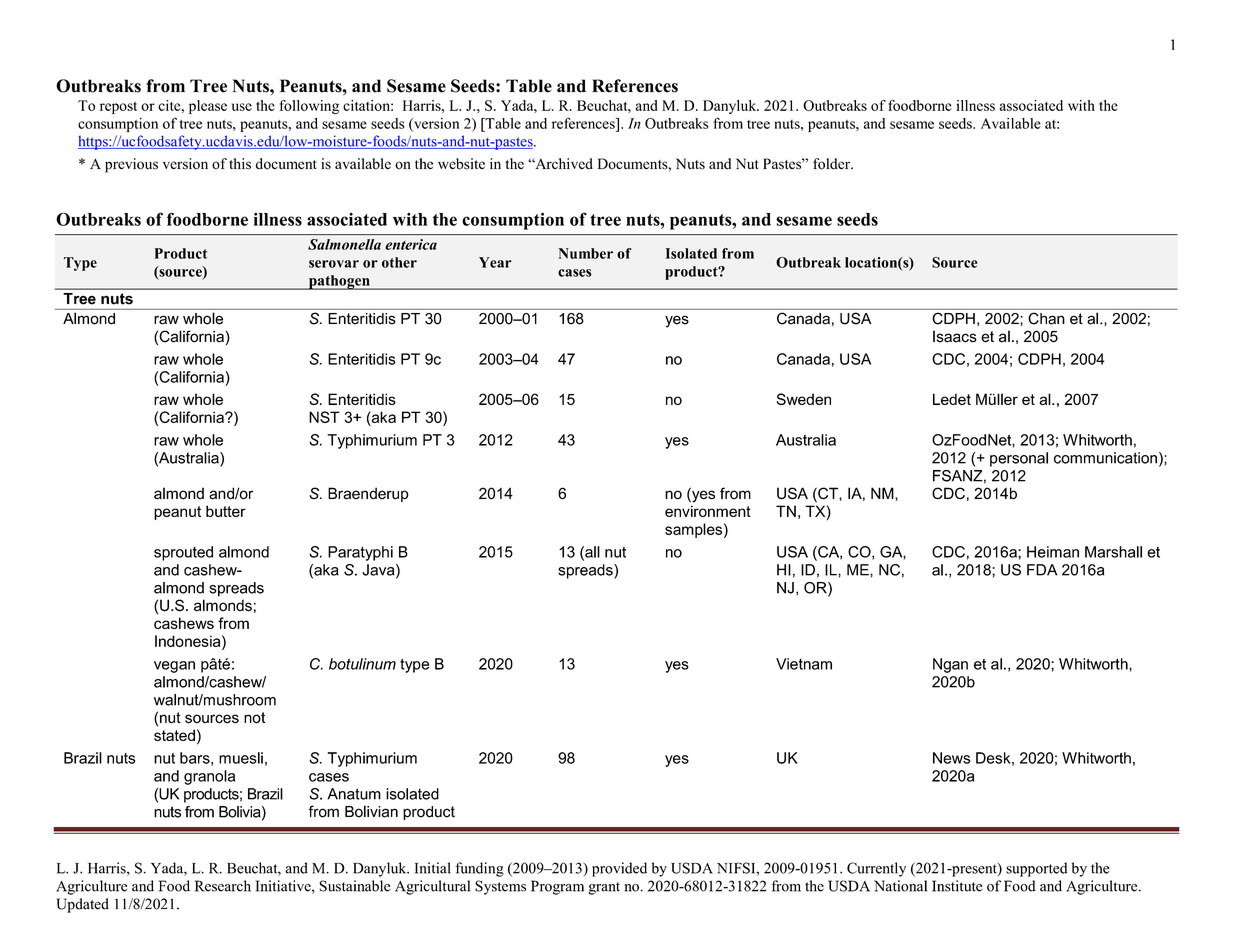 This document has height=952, width=1233. What do you see at coordinates (208, 107) in the document?
I see `please` at bounding box center [208, 107].
